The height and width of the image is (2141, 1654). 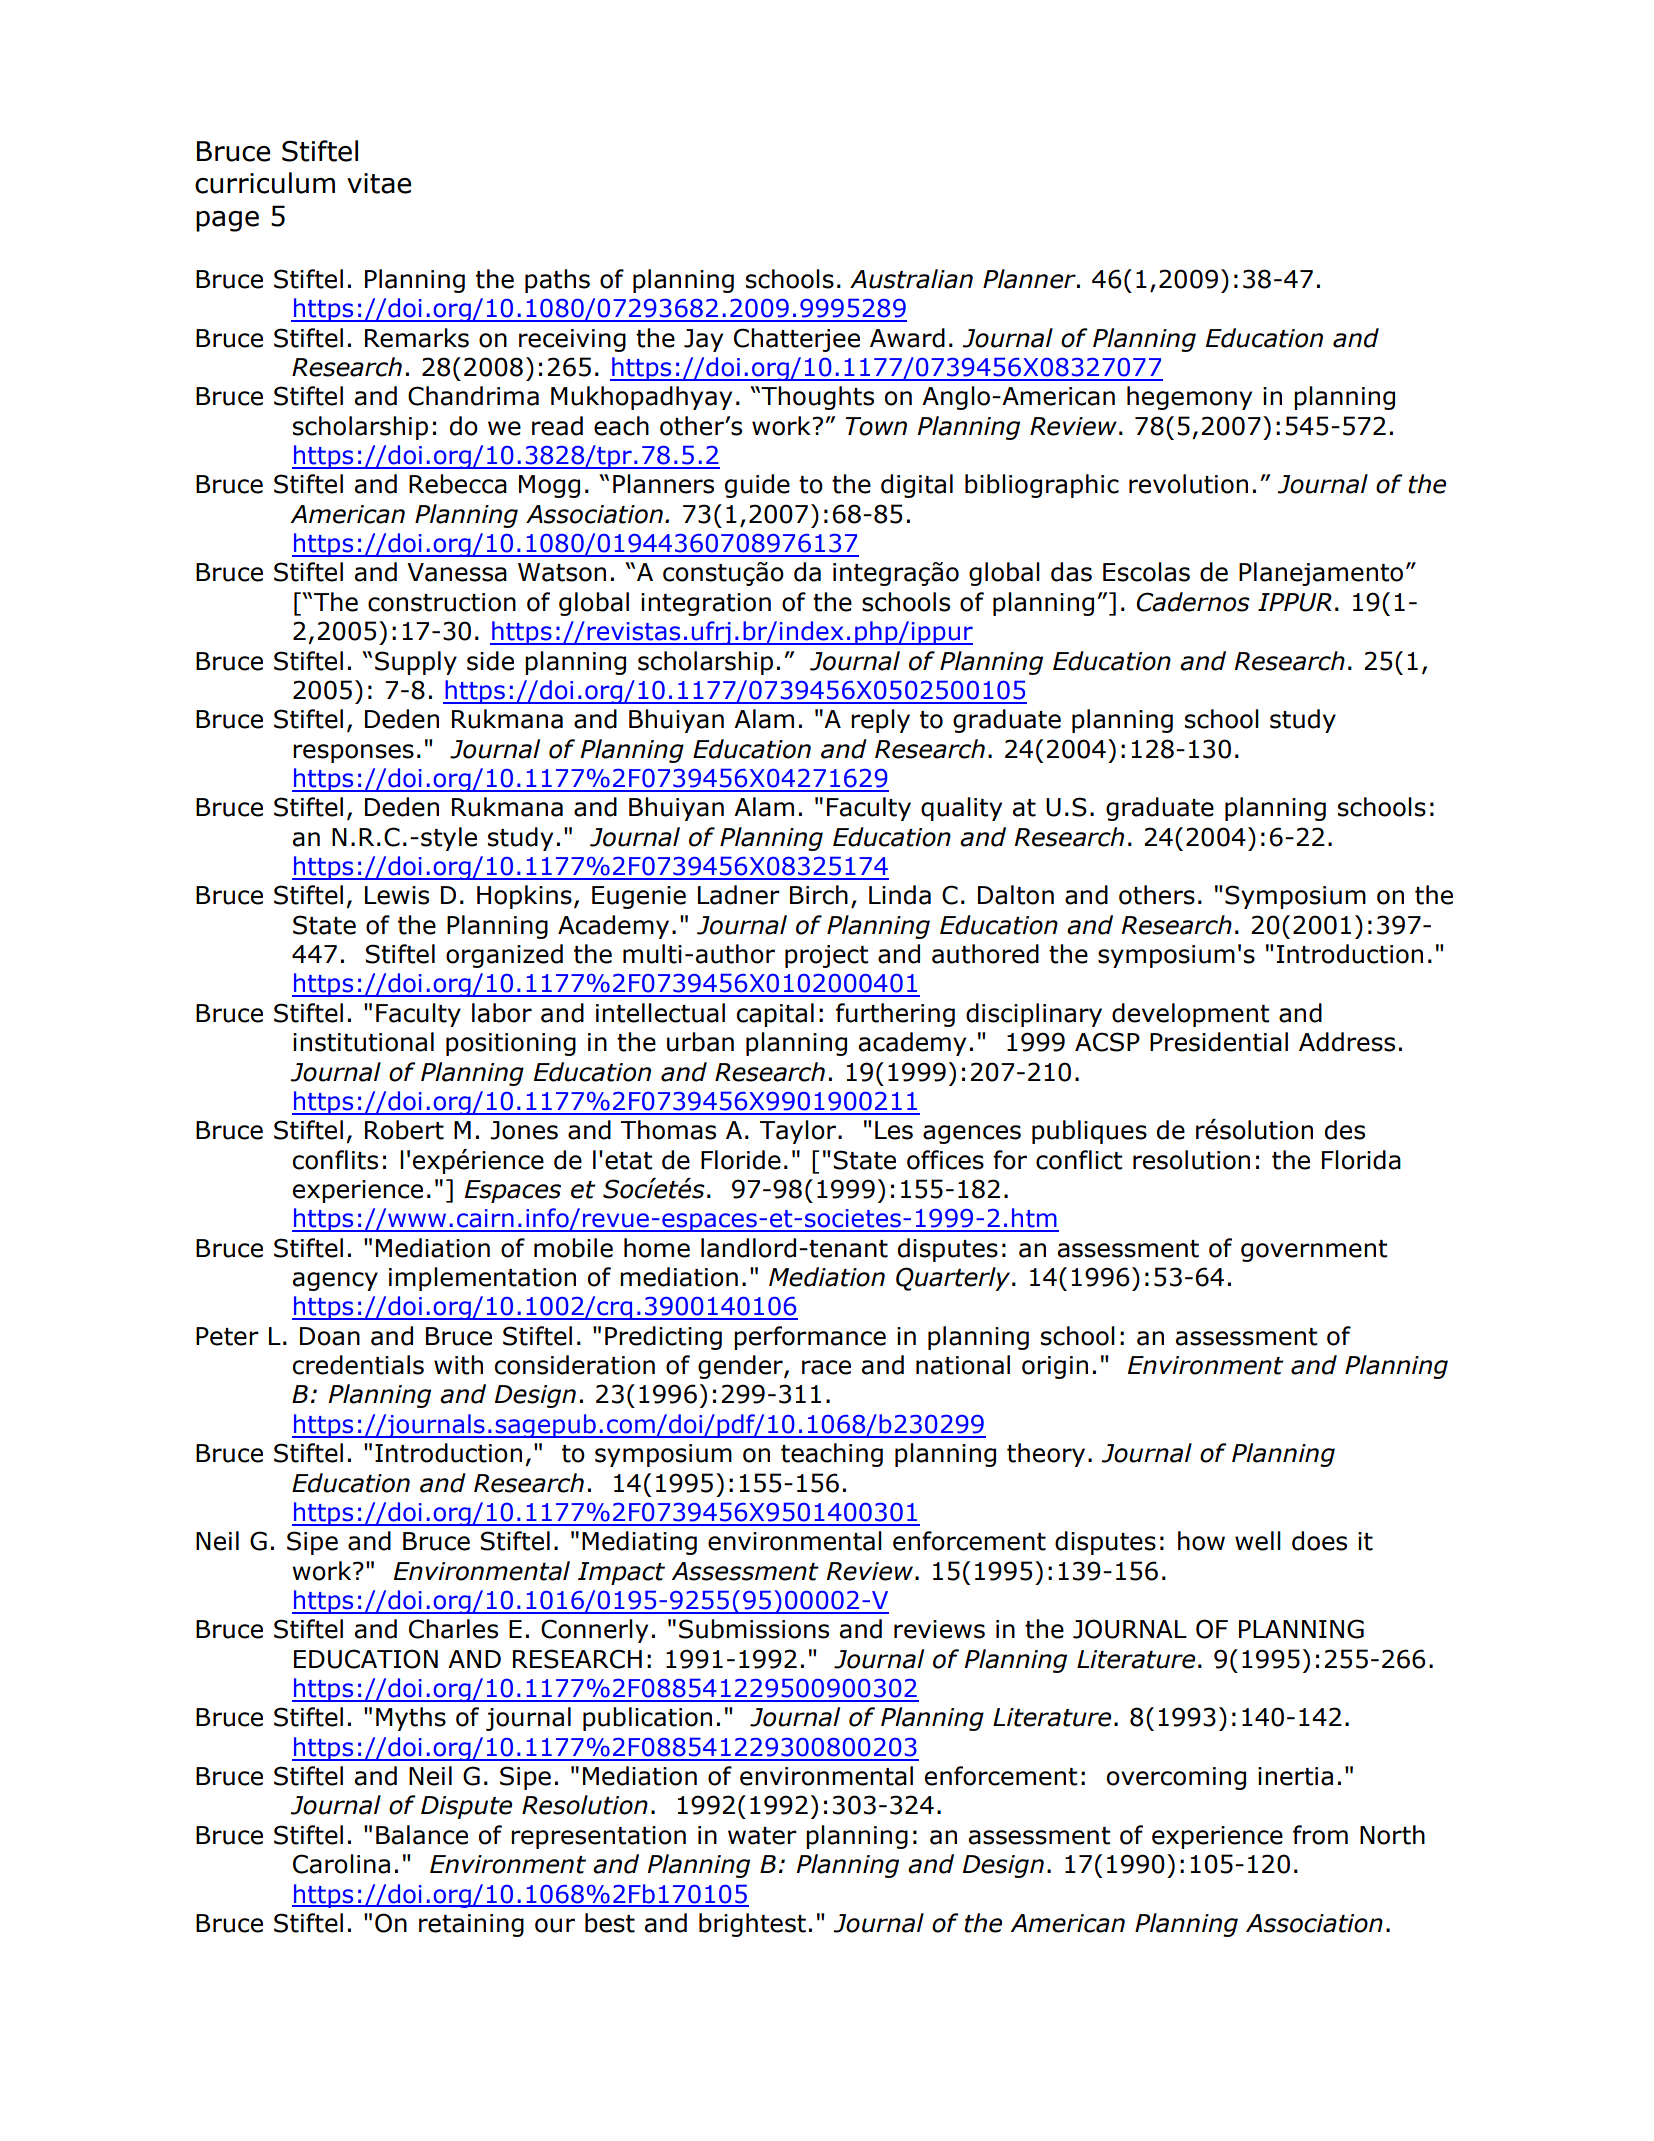 What do you see at coordinates (341, 1864) in the image?
I see `Carolina` at bounding box center [341, 1864].
